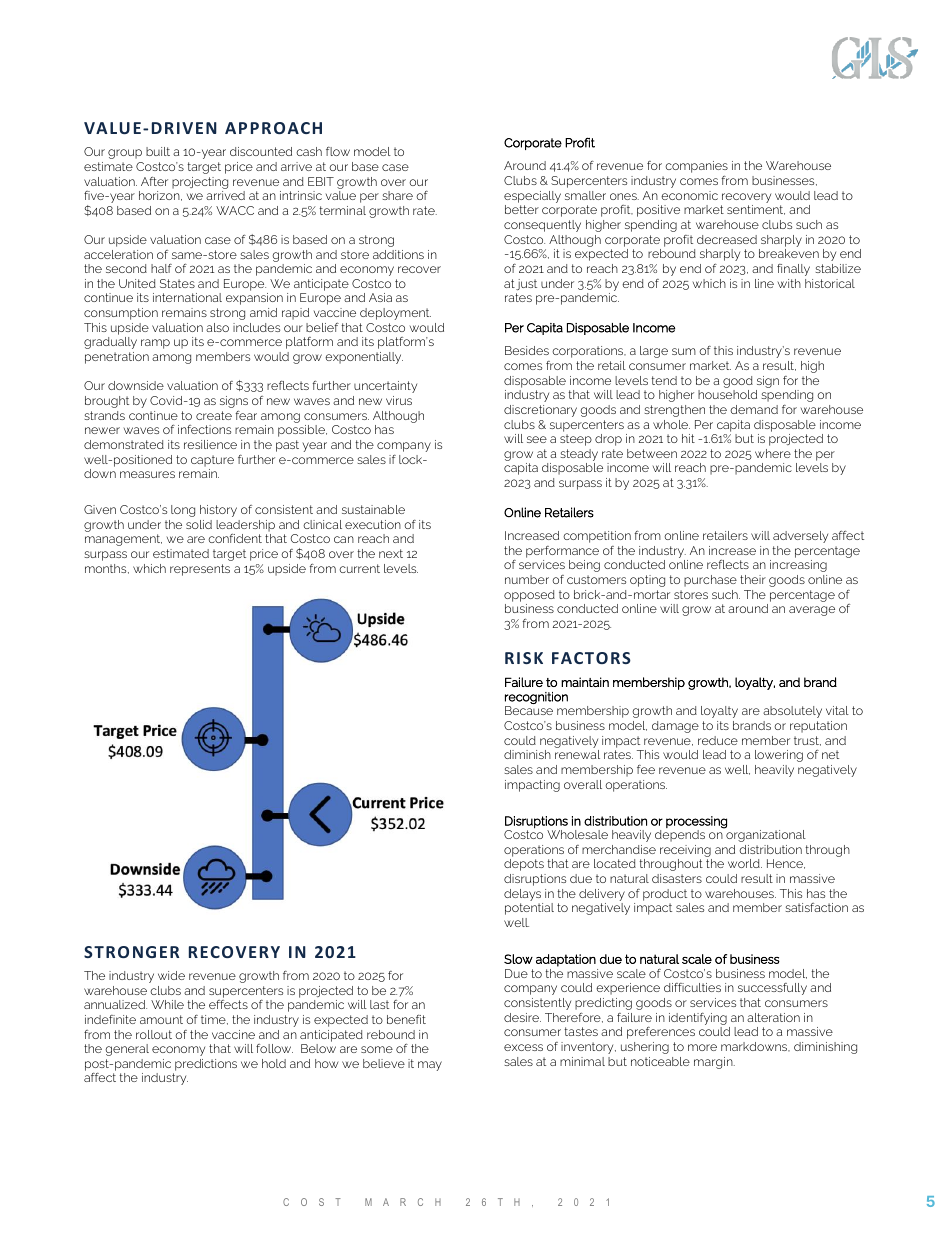 The image size is (952, 1233). I want to click on excess, so click(523, 1047).
